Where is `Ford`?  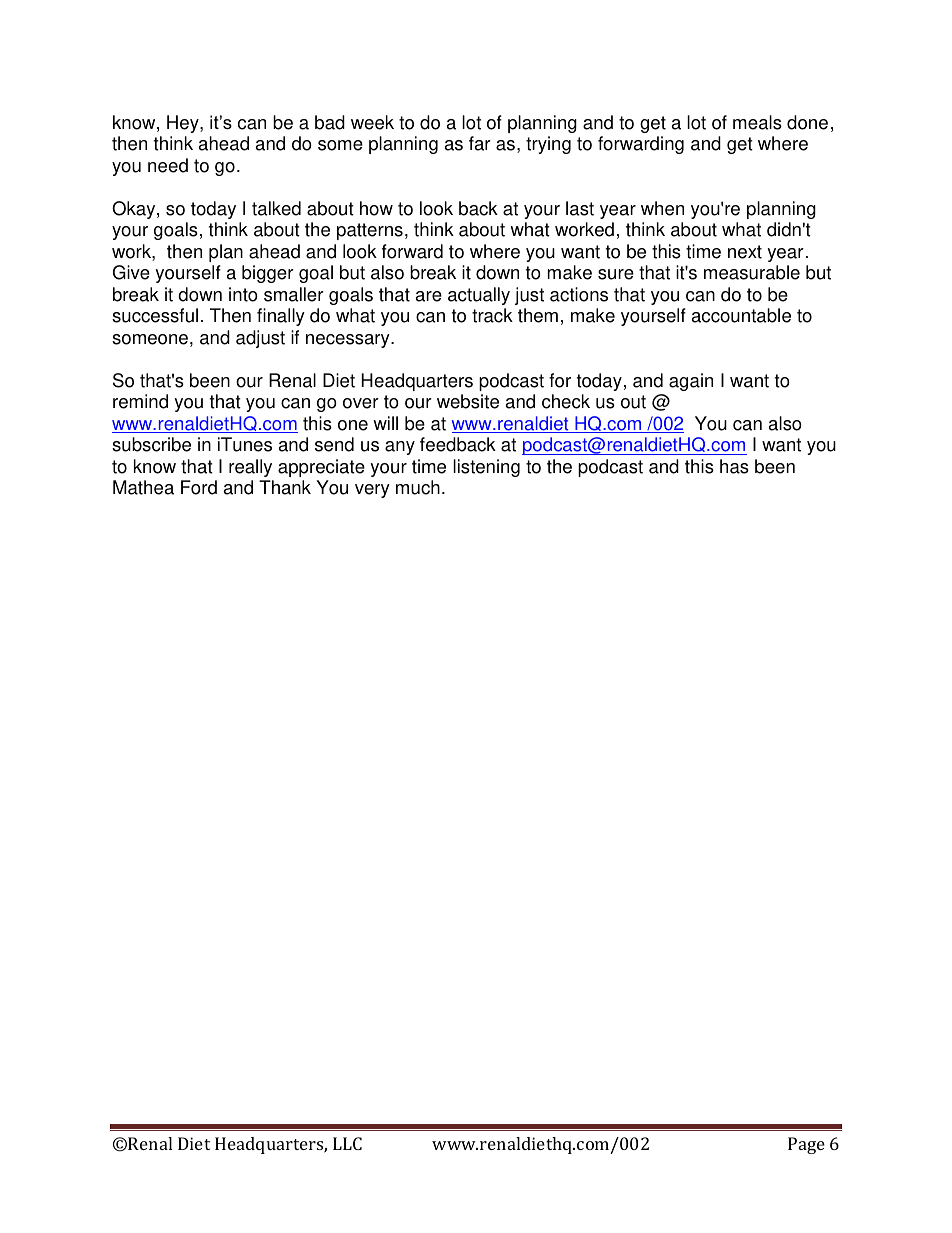 Ford is located at coordinates (199, 487).
